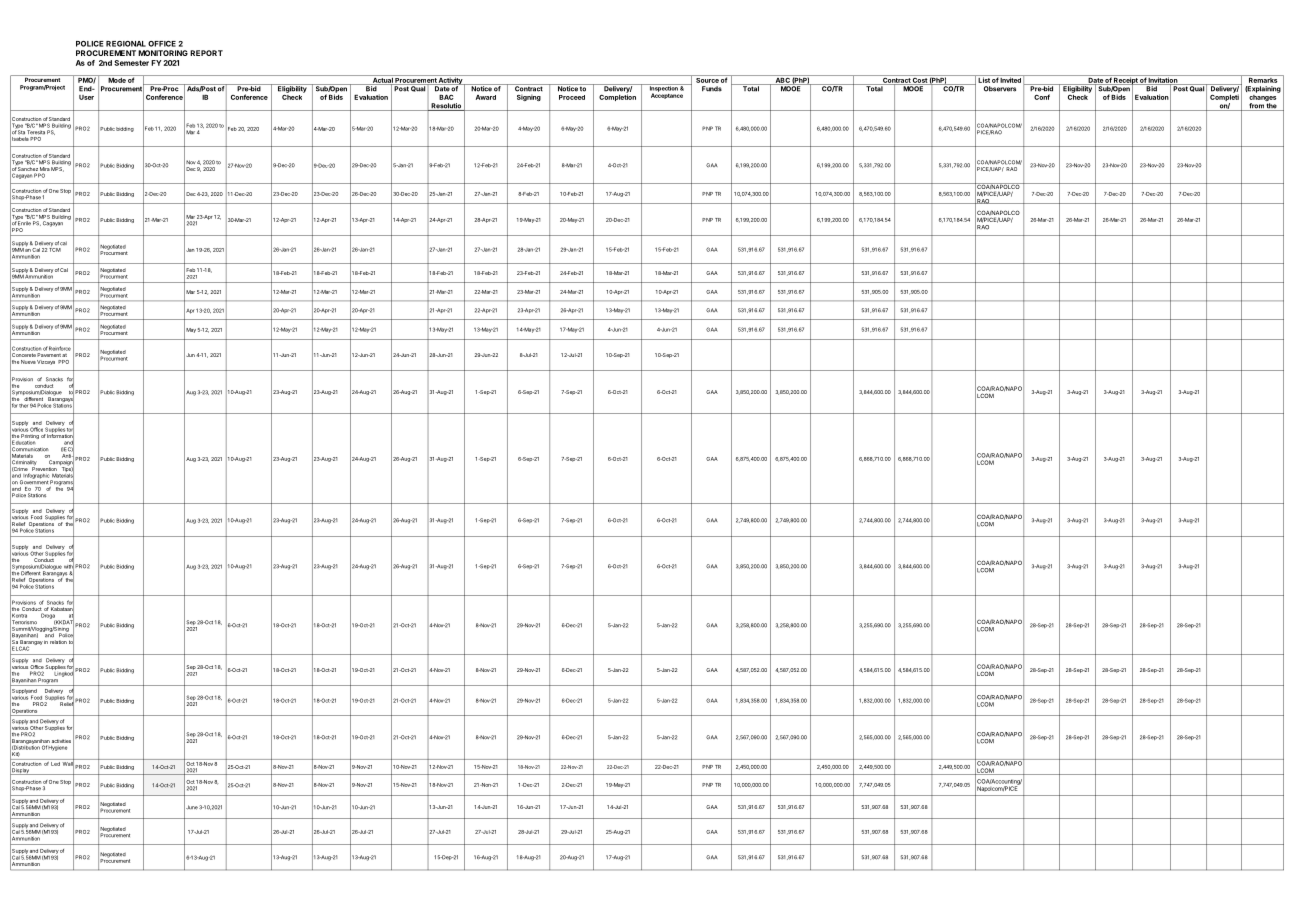  I want to click on REPORT, so click(206, 53).
